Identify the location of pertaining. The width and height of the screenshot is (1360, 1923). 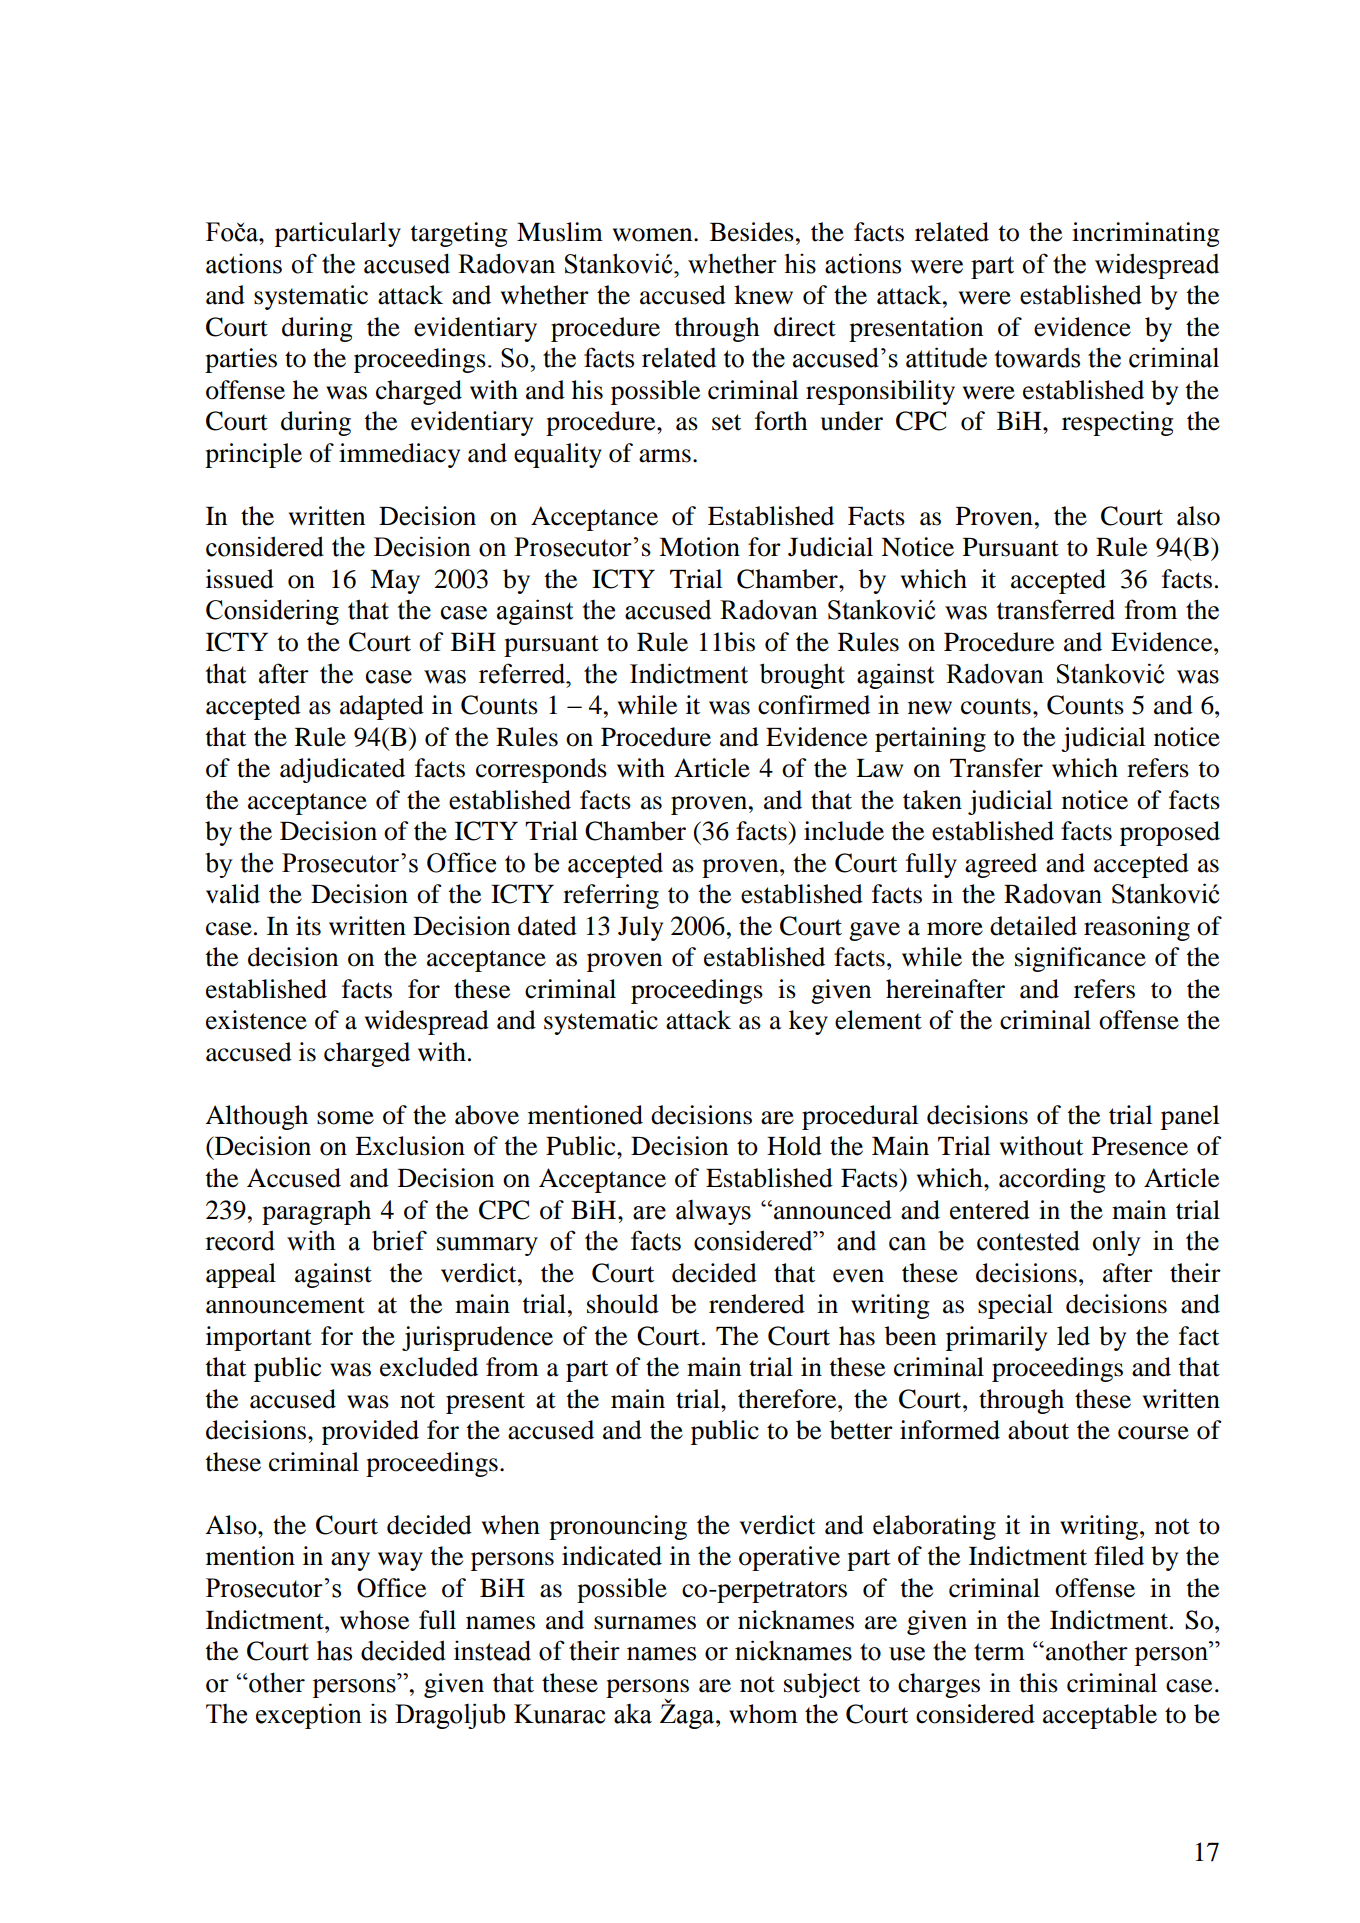
(930, 739).
